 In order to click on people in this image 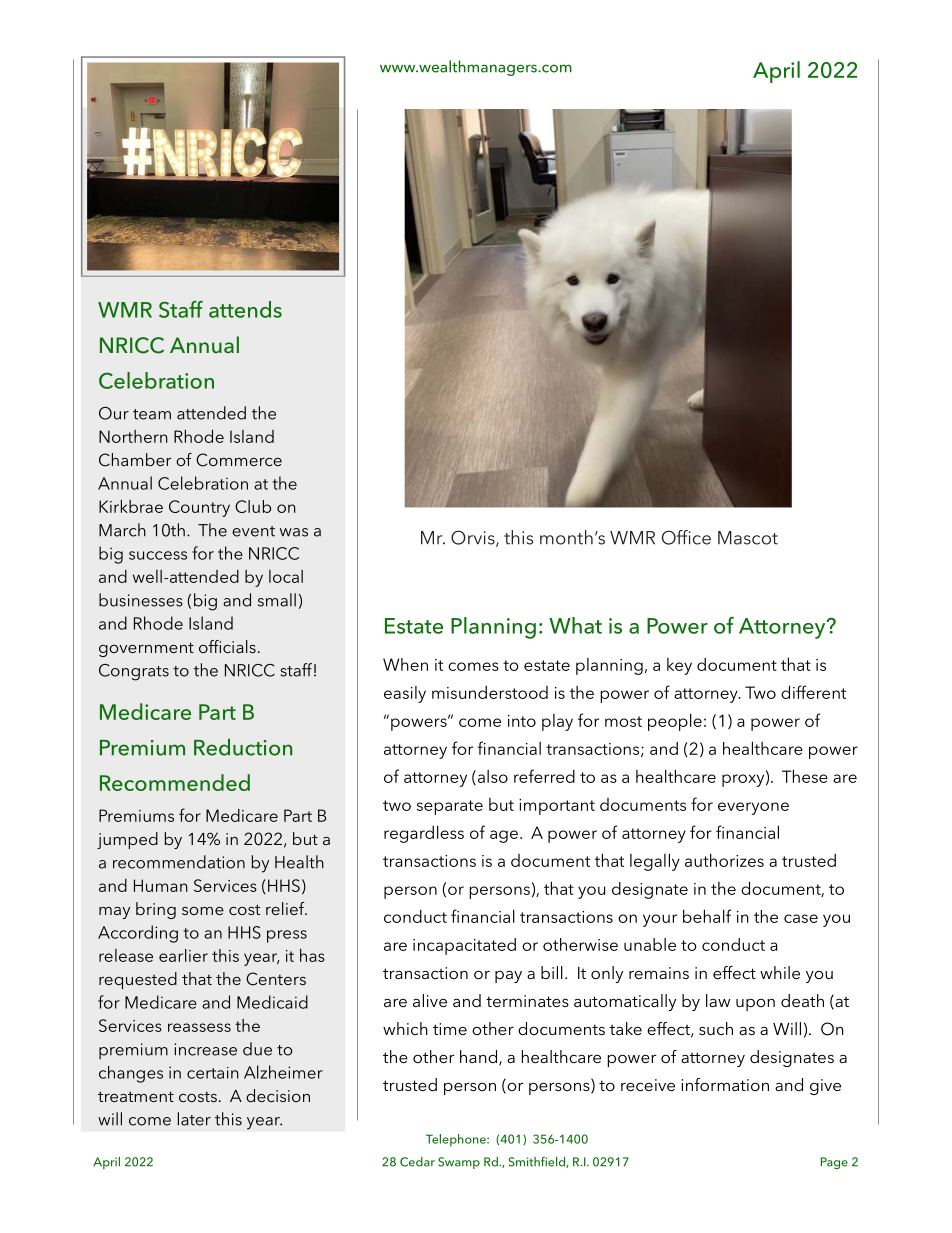, I will do `click(675, 722)`.
